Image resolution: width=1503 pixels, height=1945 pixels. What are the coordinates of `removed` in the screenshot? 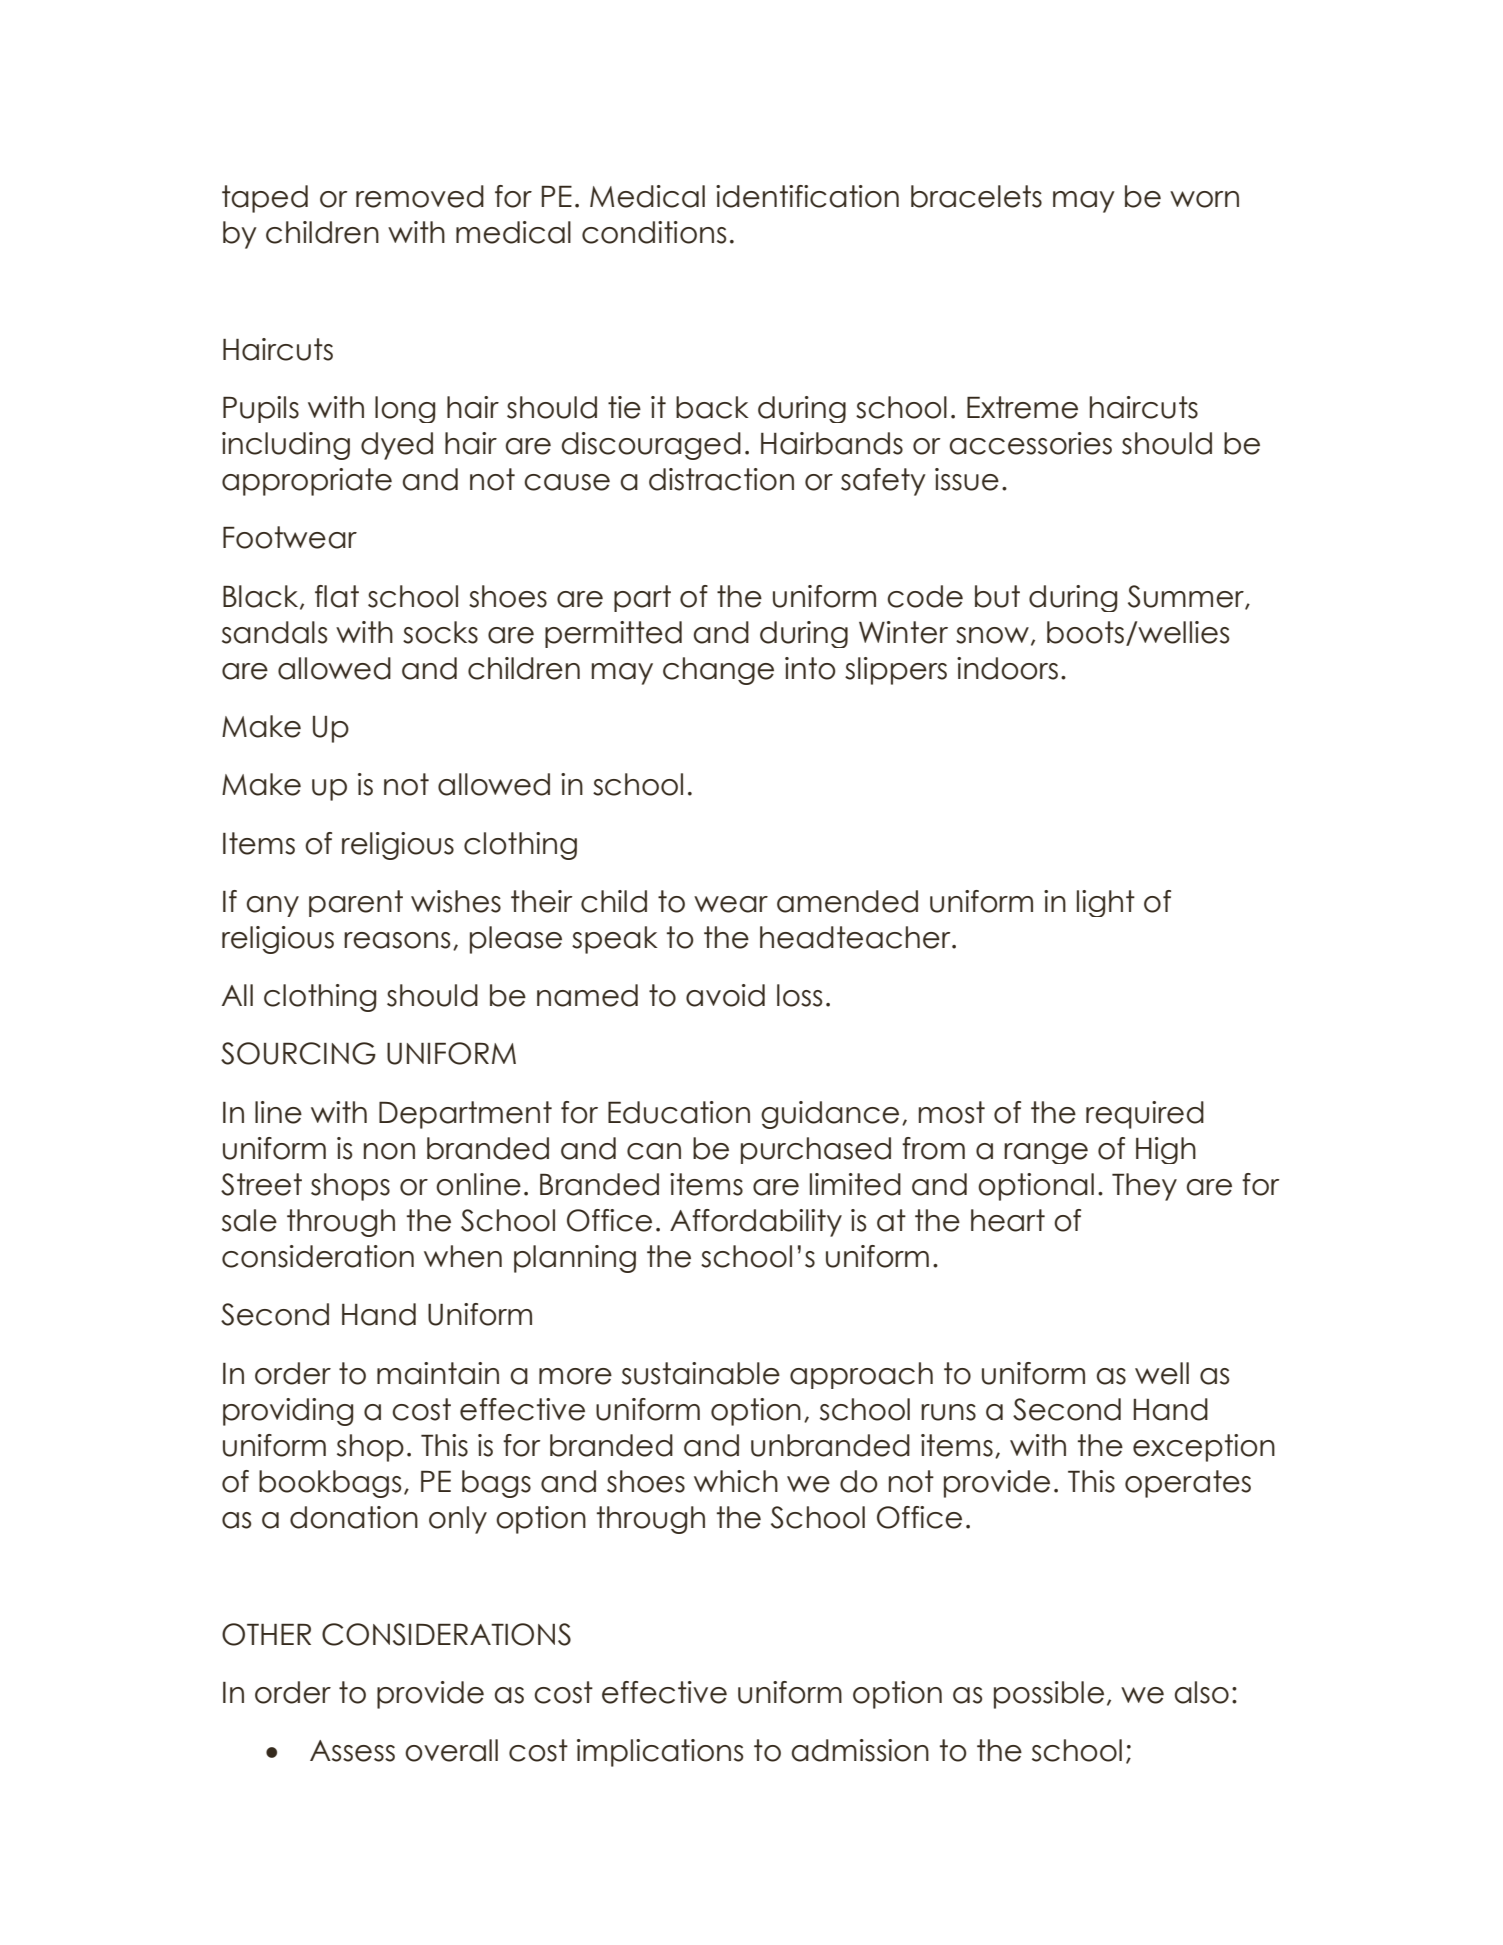 It's located at (420, 196).
